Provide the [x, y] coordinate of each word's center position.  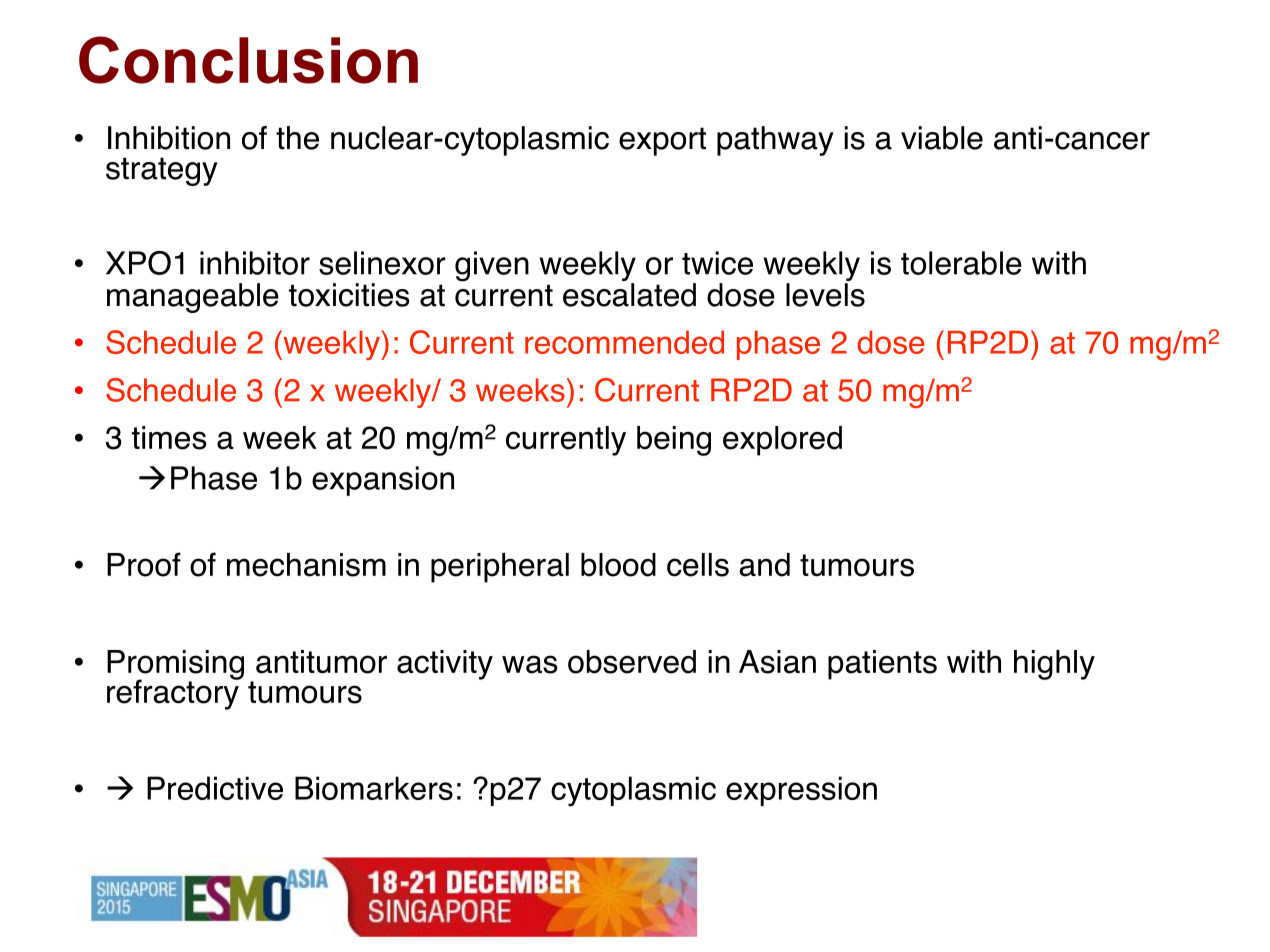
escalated [629, 295]
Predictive [215, 788]
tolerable [961, 263]
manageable [193, 298]
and [764, 565]
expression [801, 791]
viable [942, 138]
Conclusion [248, 60]
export [662, 141]
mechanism [306, 565]
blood [618, 565]
